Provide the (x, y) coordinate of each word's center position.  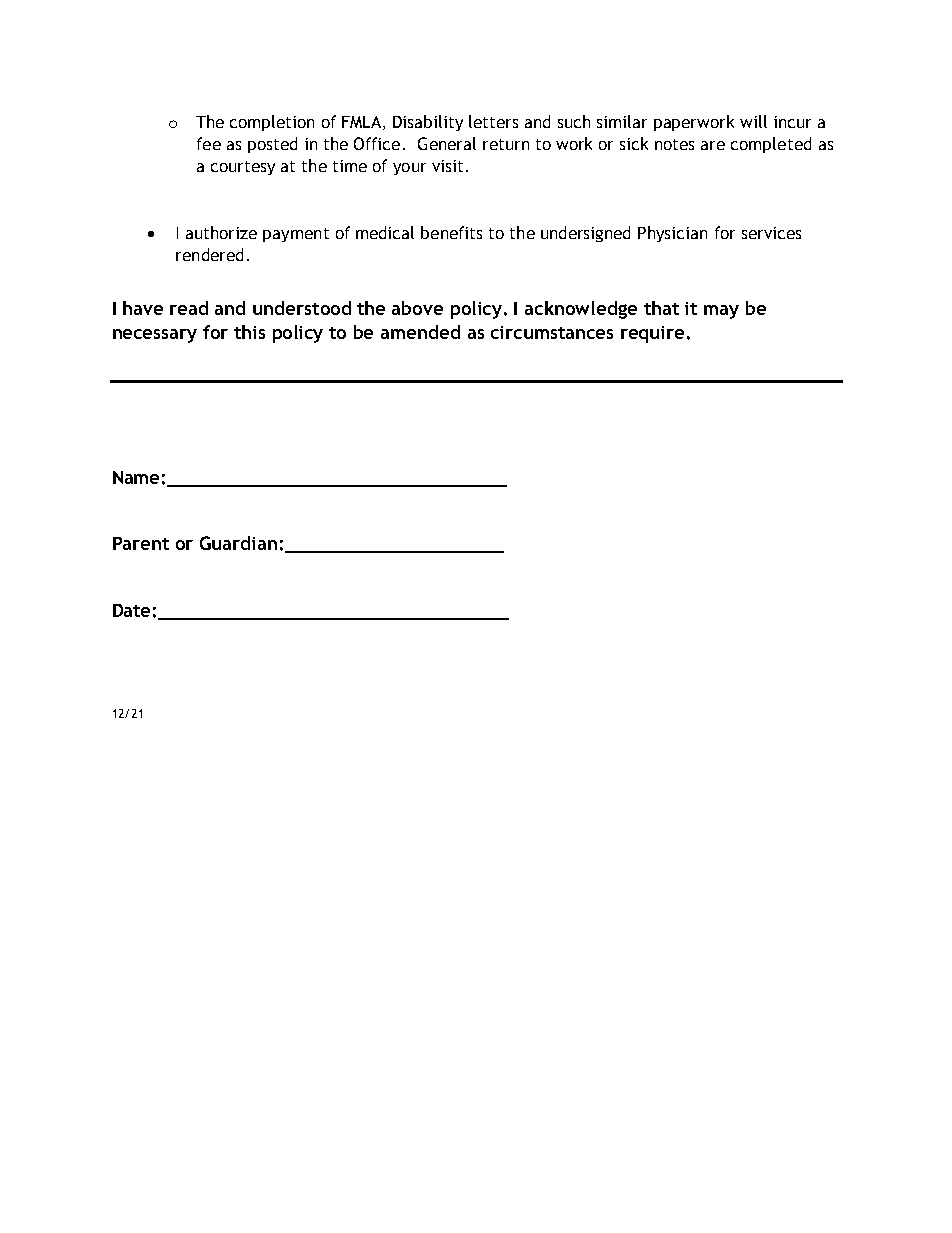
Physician (672, 234)
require (652, 334)
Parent (141, 543)
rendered (209, 254)
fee (209, 143)
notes (674, 144)
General (447, 143)
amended (420, 332)
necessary (155, 336)
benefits (451, 232)
